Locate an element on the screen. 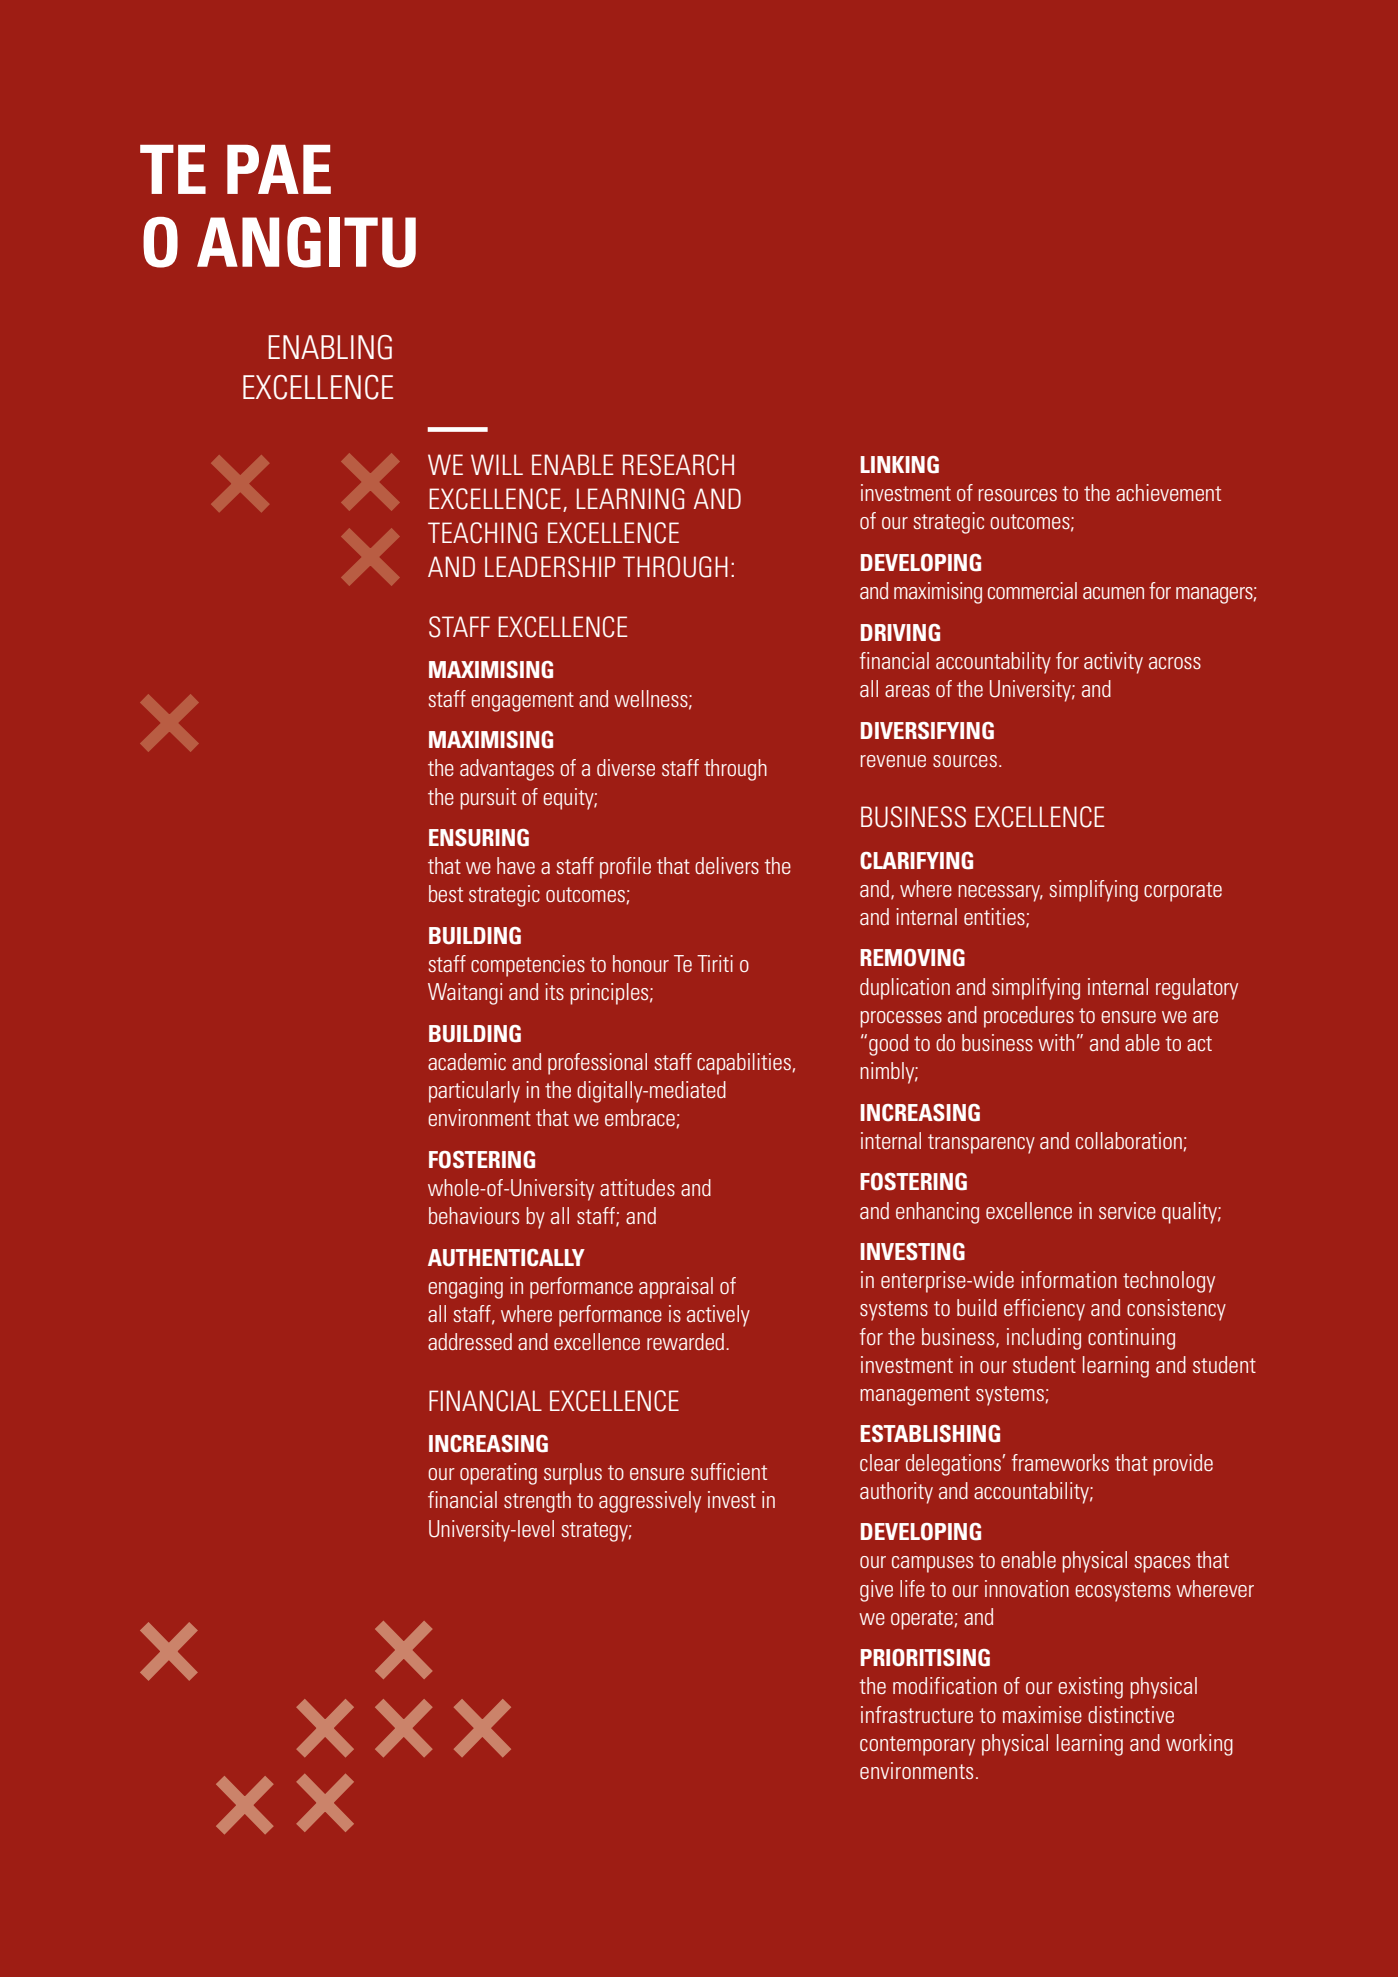 The width and height of the screenshot is (1398, 1977). RESEARCH is located at coordinates (678, 465).
